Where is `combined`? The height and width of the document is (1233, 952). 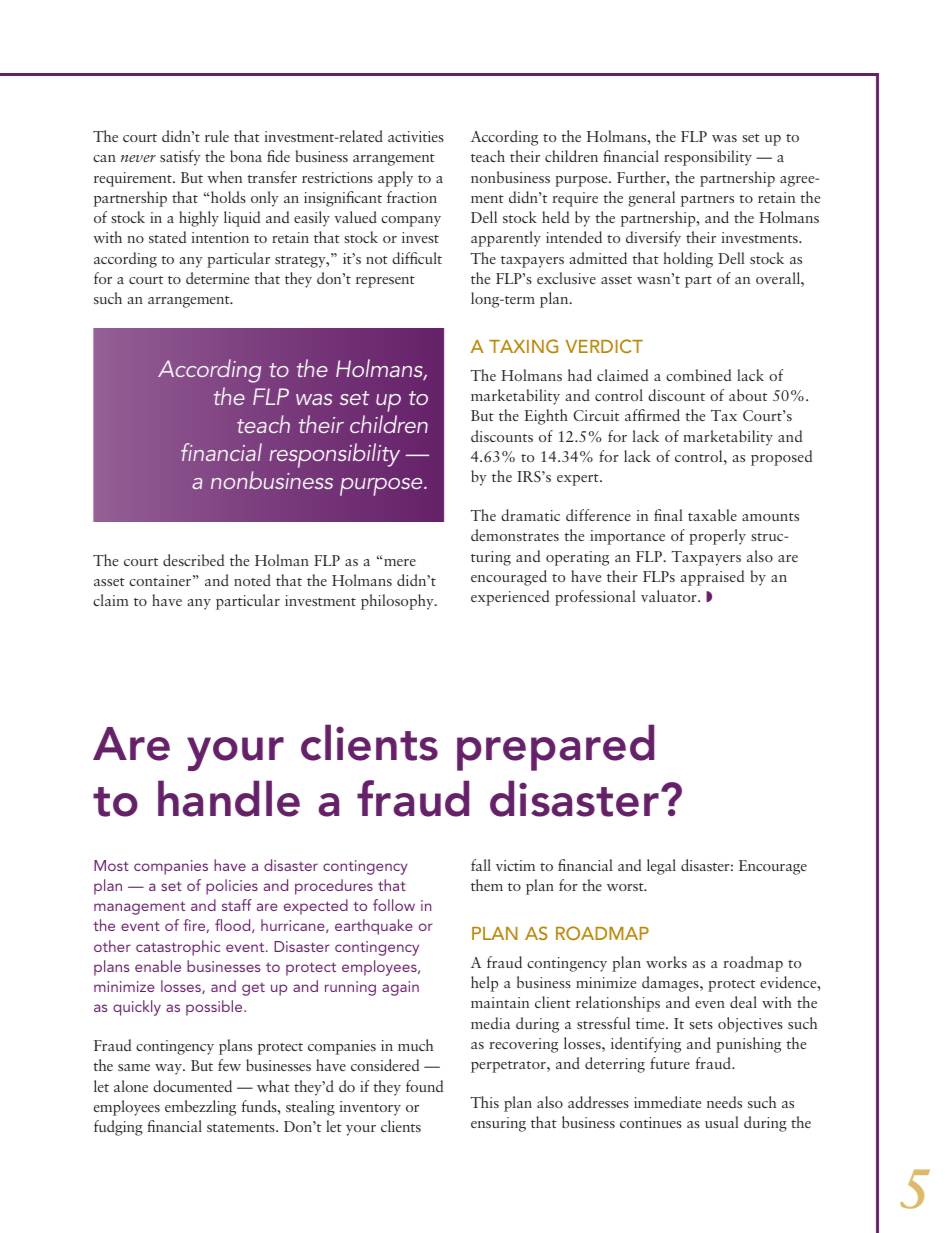 combined is located at coordinates (698, 375).
